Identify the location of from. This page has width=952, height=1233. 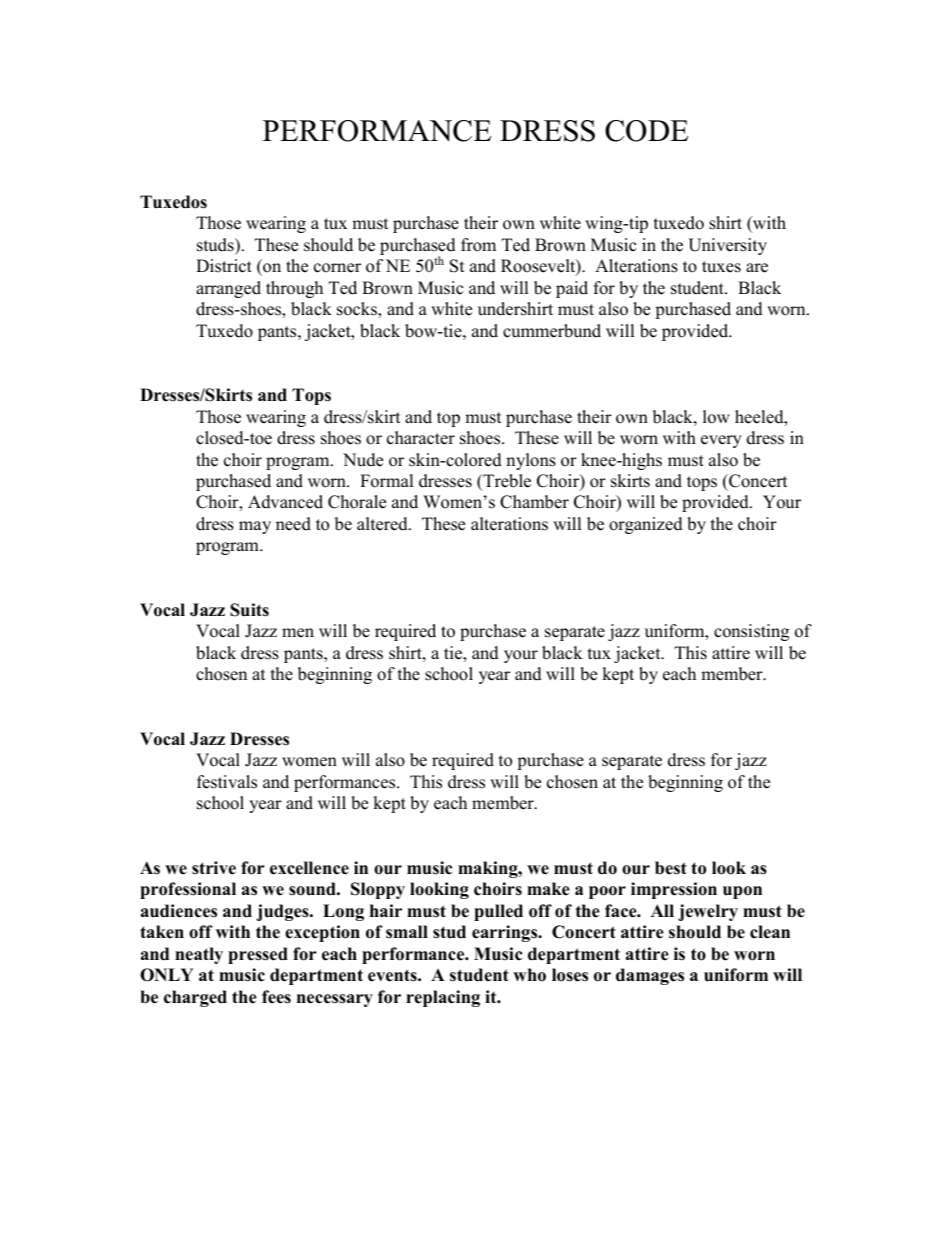
(478, 245).
